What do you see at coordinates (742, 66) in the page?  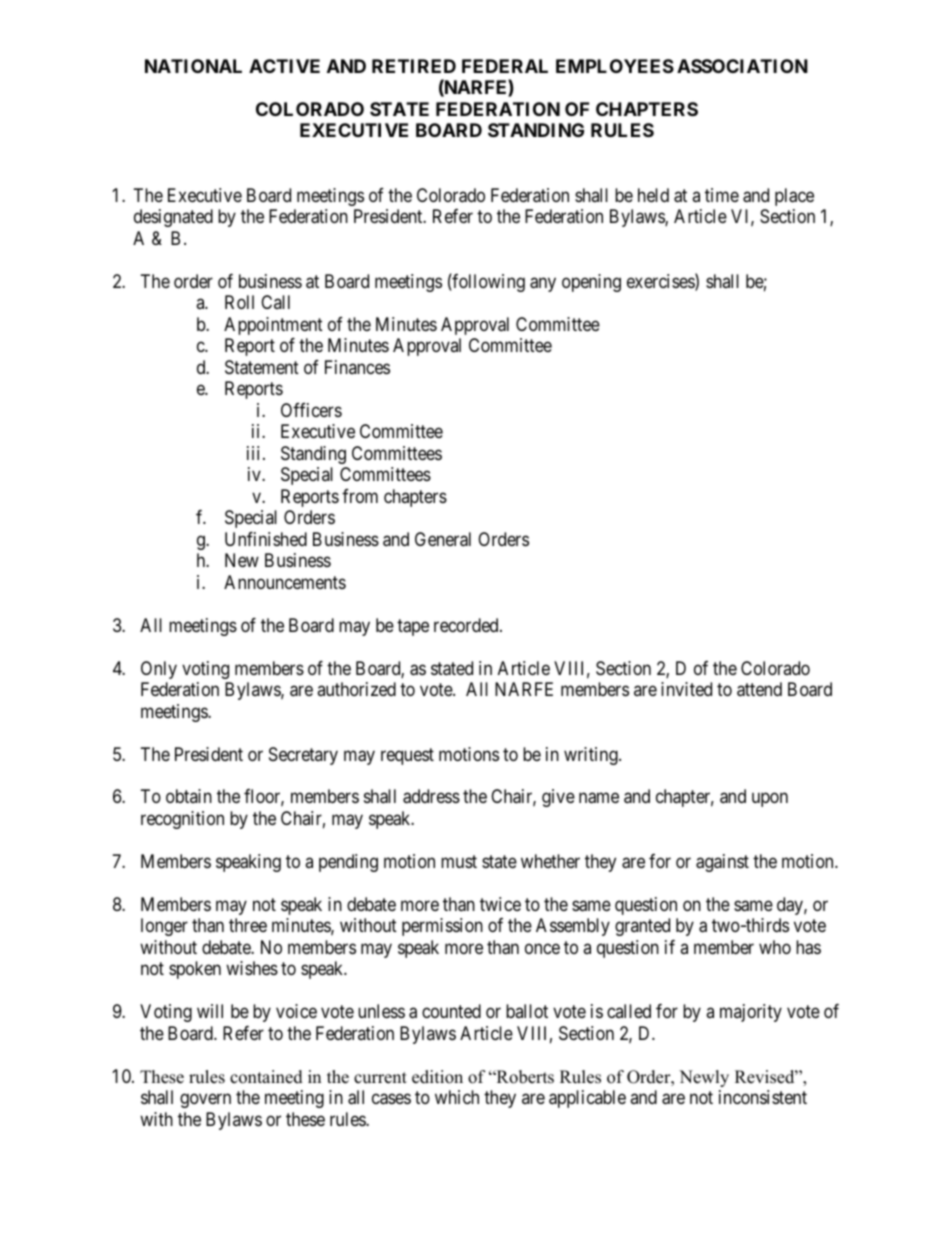 I see `ASSOCIATION` at bounding box center [742, 66].
